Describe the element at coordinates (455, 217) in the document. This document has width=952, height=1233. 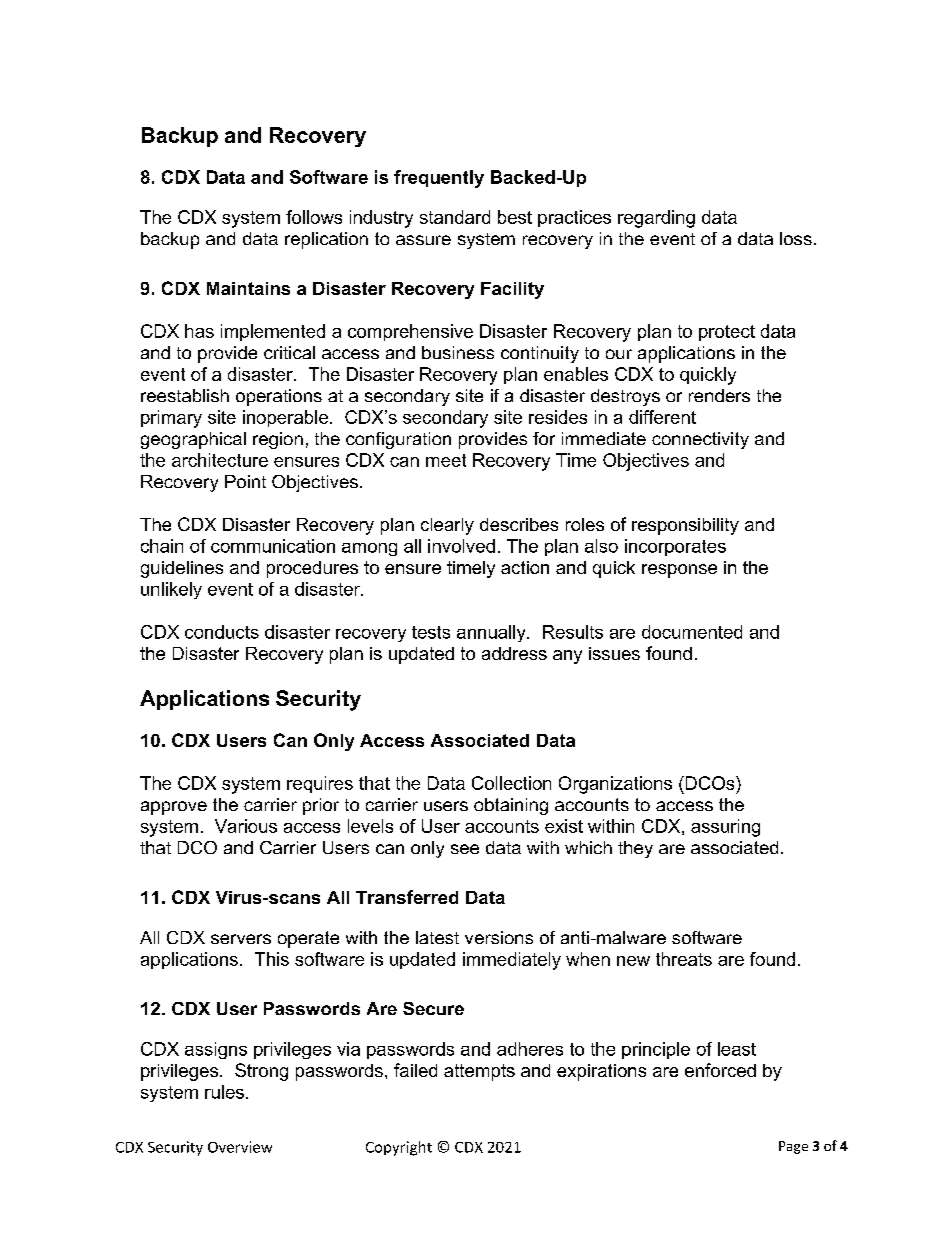
I see `standard` at that location.
